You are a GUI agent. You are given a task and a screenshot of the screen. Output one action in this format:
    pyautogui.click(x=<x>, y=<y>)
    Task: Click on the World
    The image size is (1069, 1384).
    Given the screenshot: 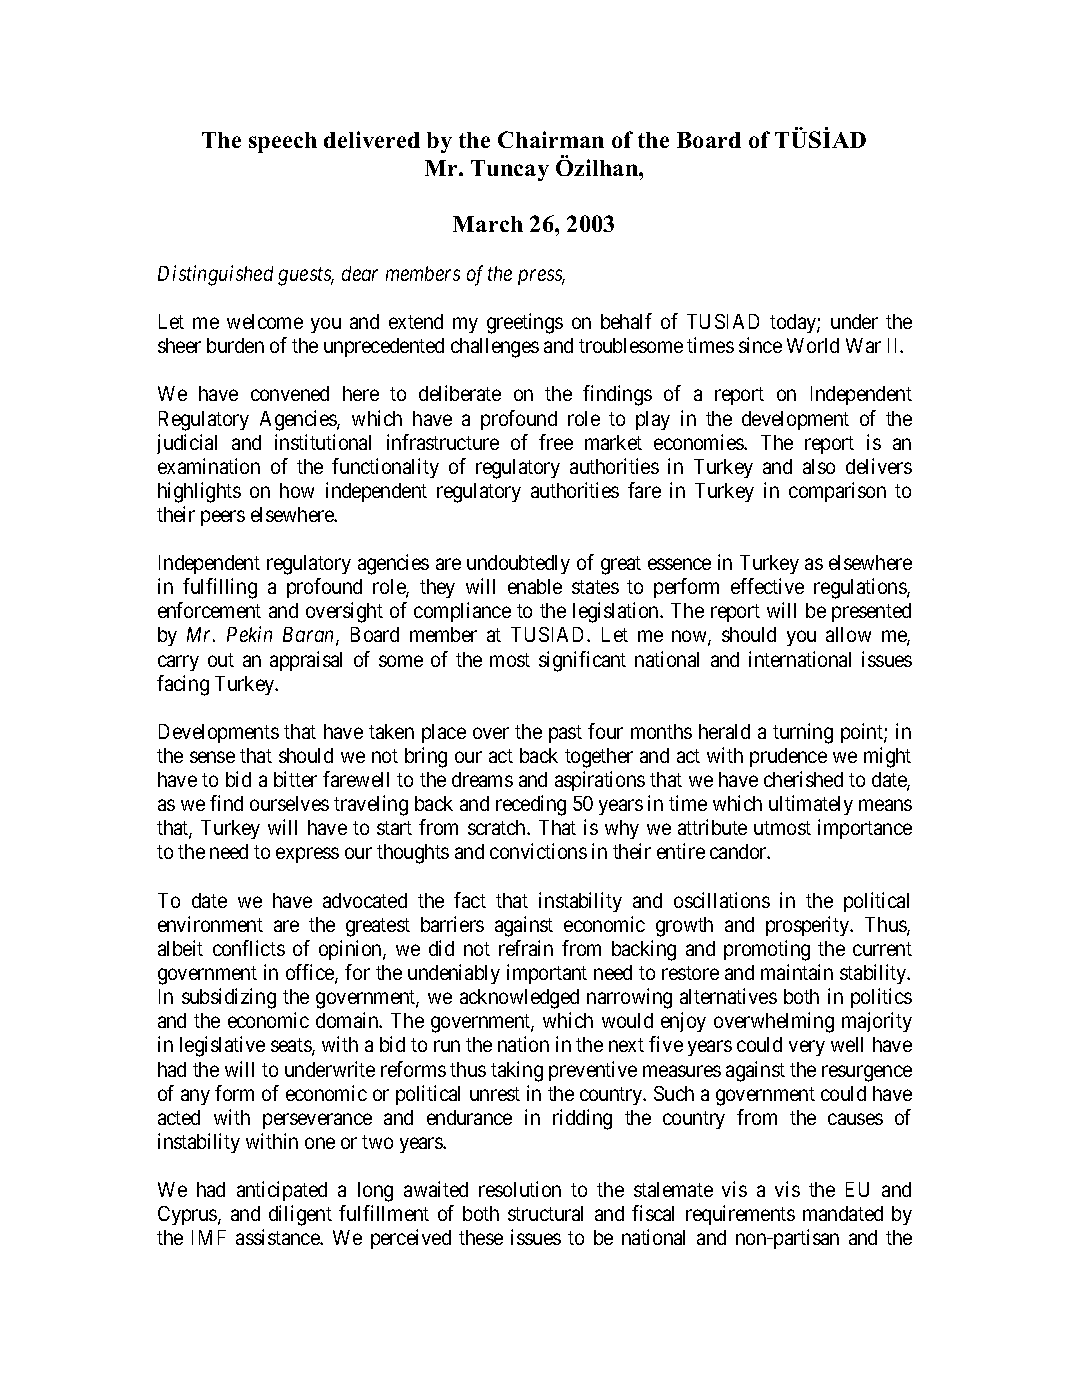 What is the action you would take?
    pyautogui.click(x=813, y=345)
